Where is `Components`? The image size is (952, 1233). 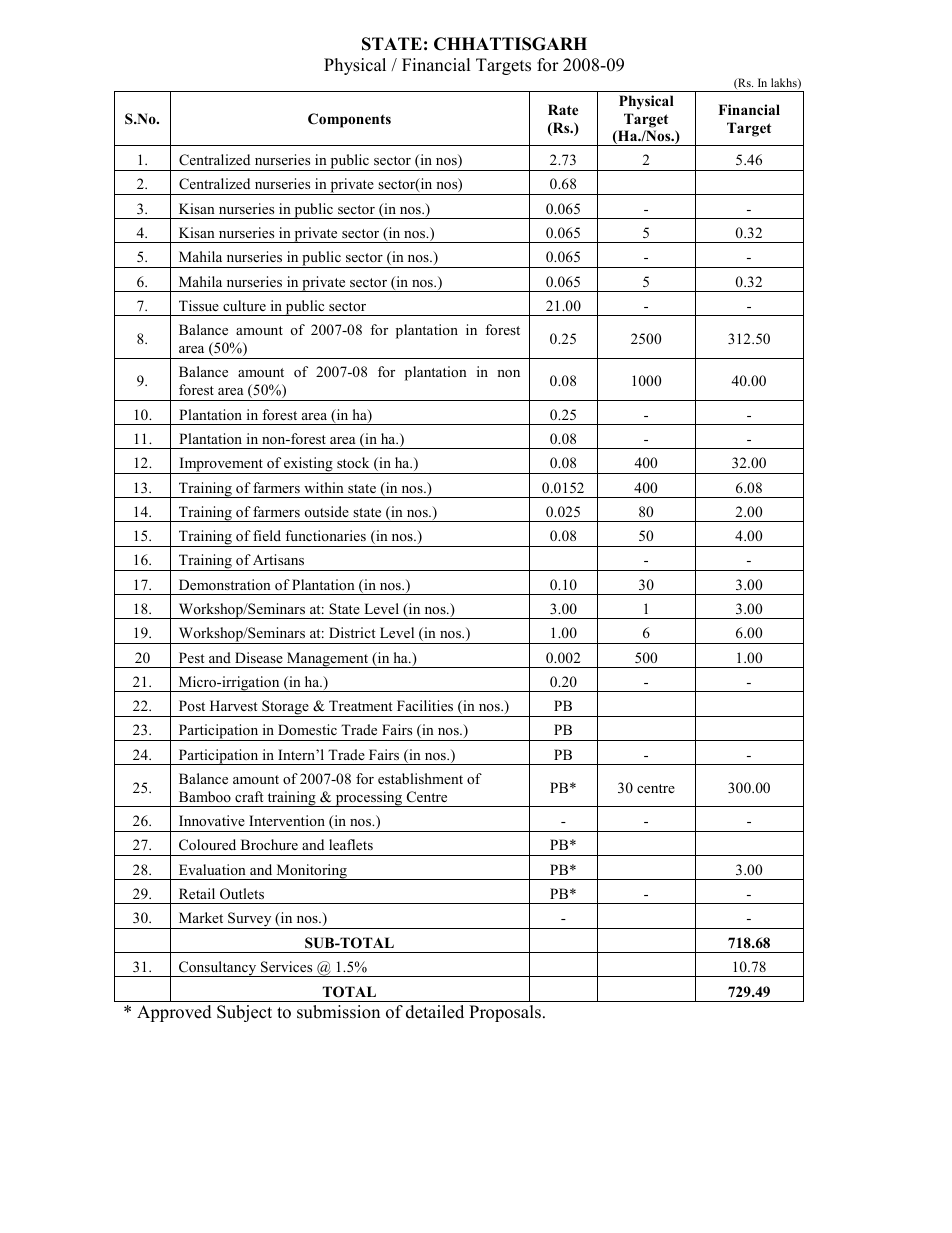
Components is located at coordinates (349, 120).
